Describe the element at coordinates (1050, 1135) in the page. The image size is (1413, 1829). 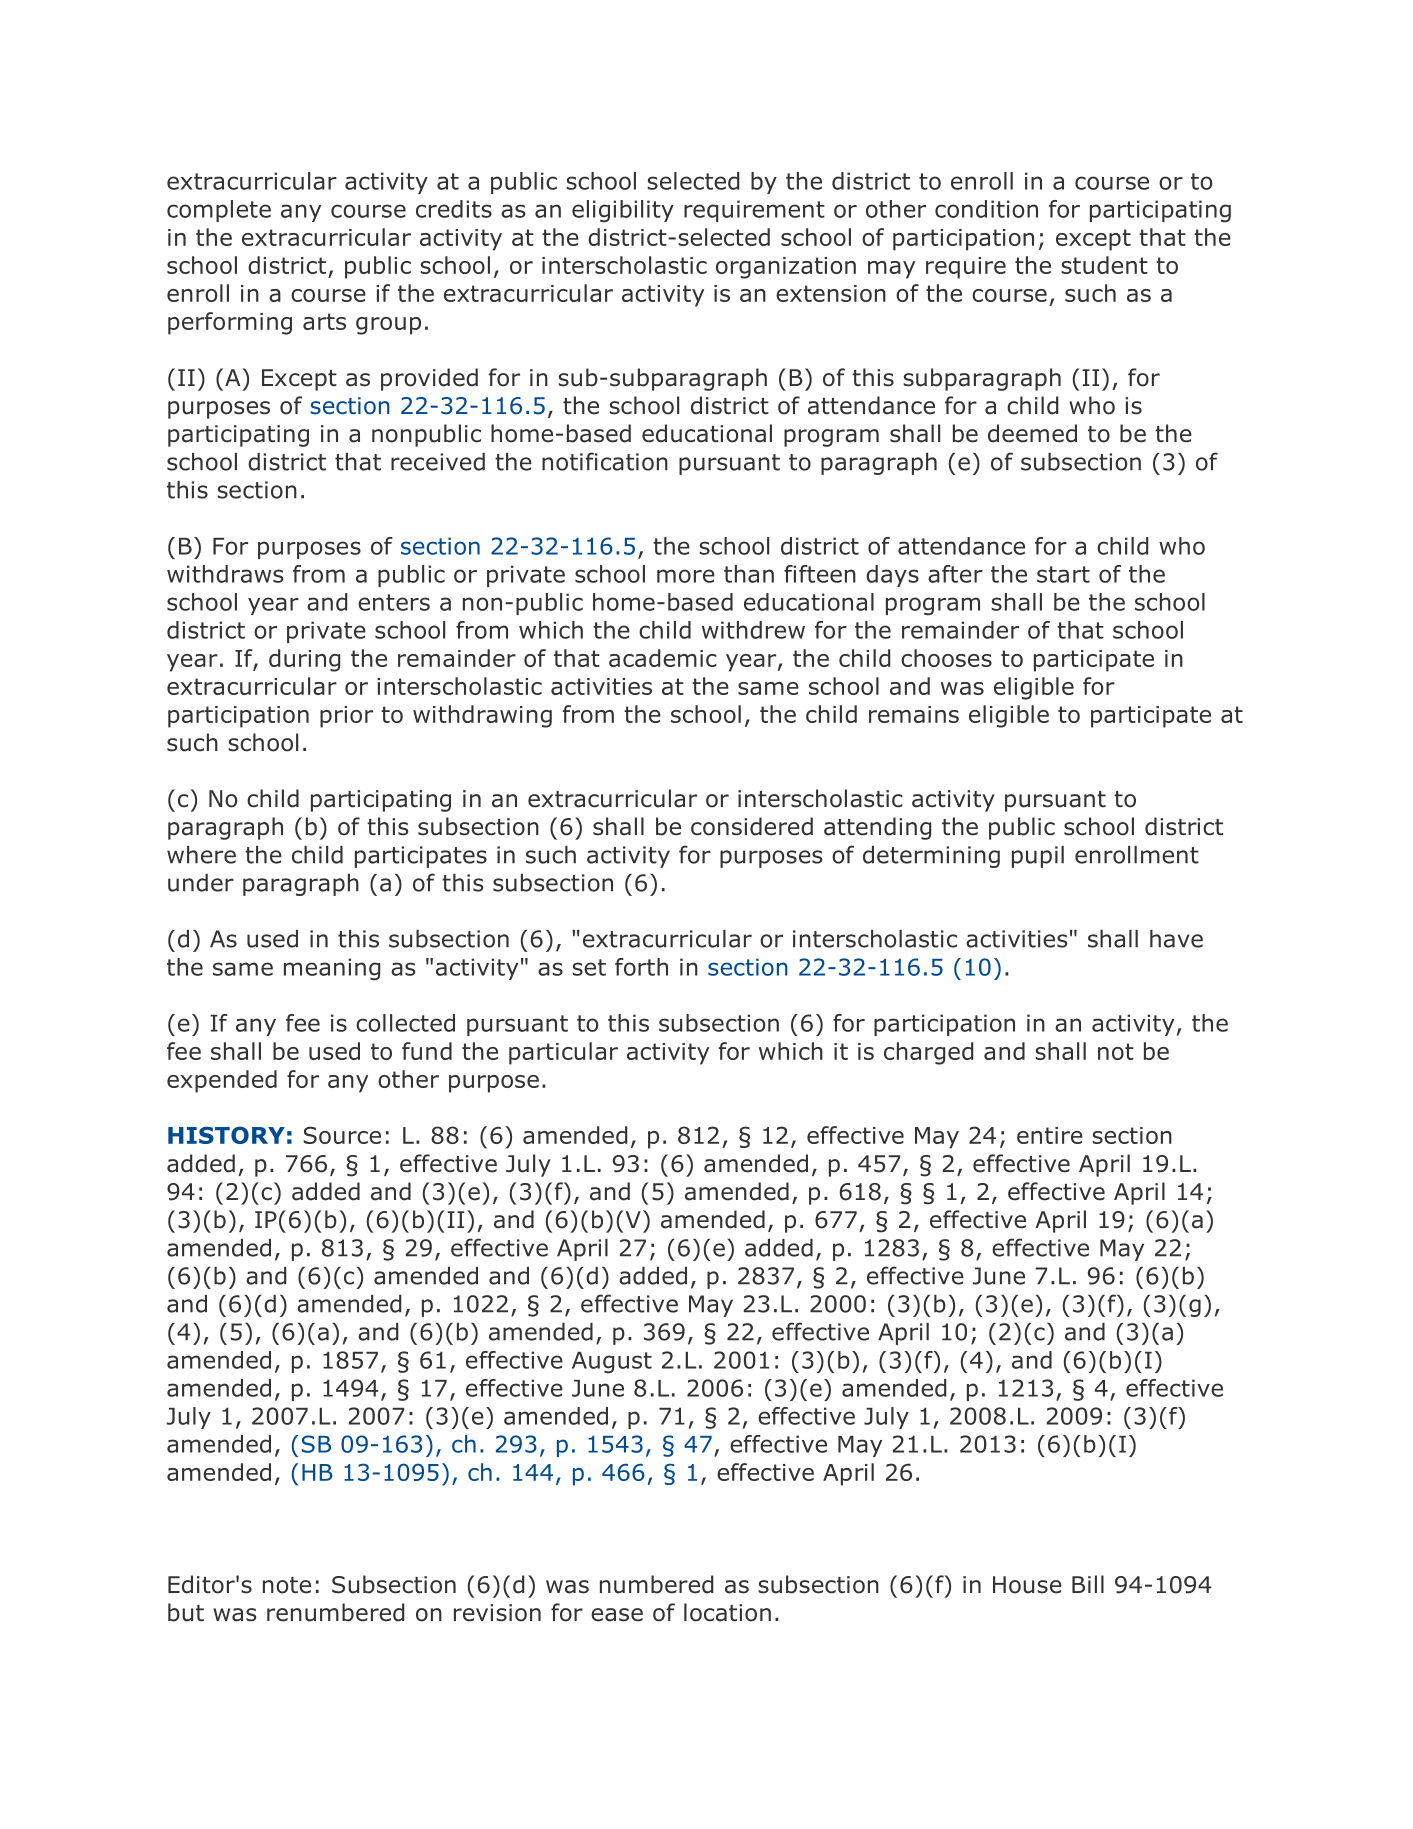
I see `entire` at that location.
